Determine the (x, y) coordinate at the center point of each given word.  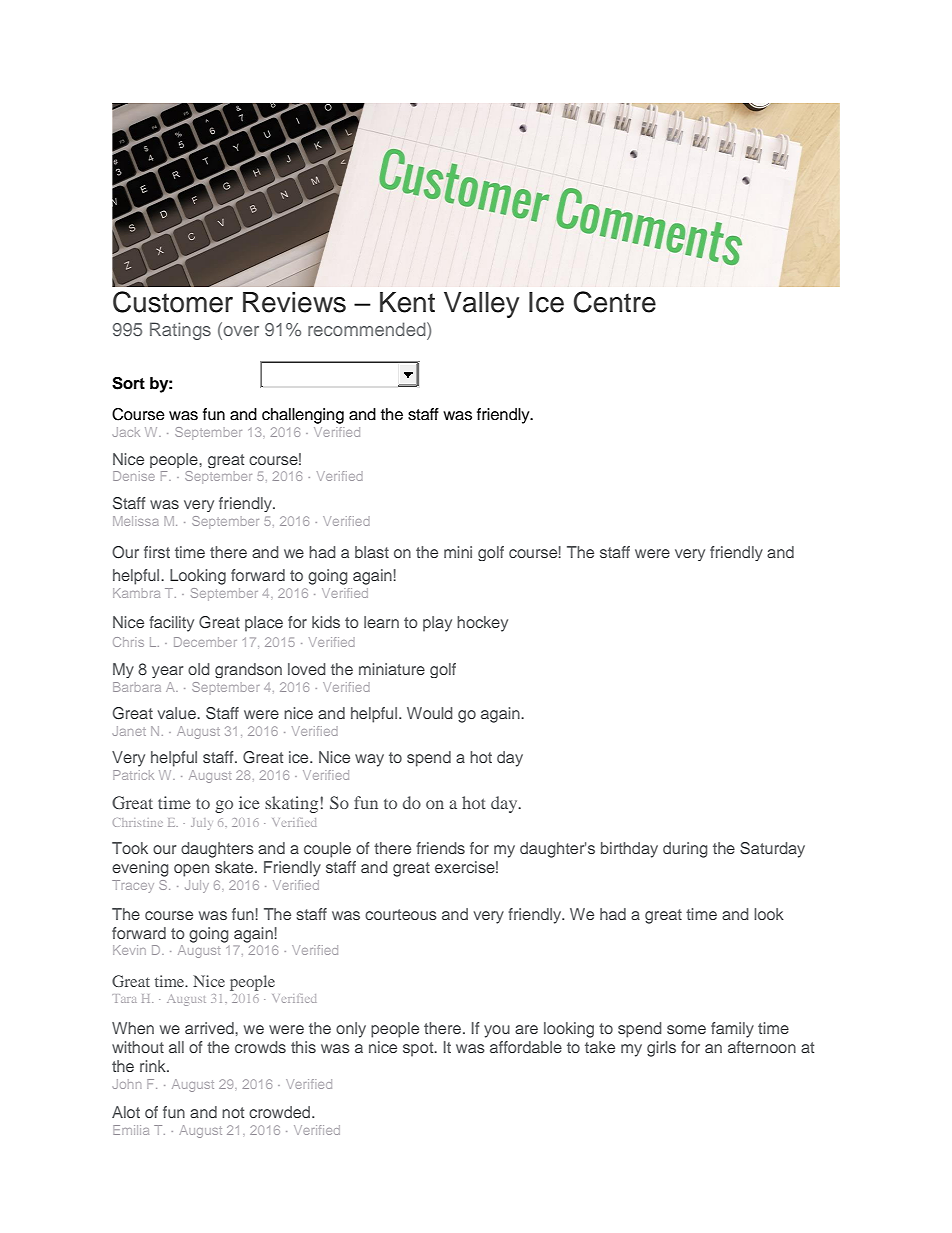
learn (381, 622)
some (686, 1029)
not (233, 1112)
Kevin (129, 950)
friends (440, 848)
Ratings (180, 331)
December (205, 642)
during (685, 850)
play (437, 624)
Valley (481, 305)
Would (429, 713)
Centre (615, 302)
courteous (401, 914)
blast (372, 552)
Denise (134, 476)
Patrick (133, 775)
